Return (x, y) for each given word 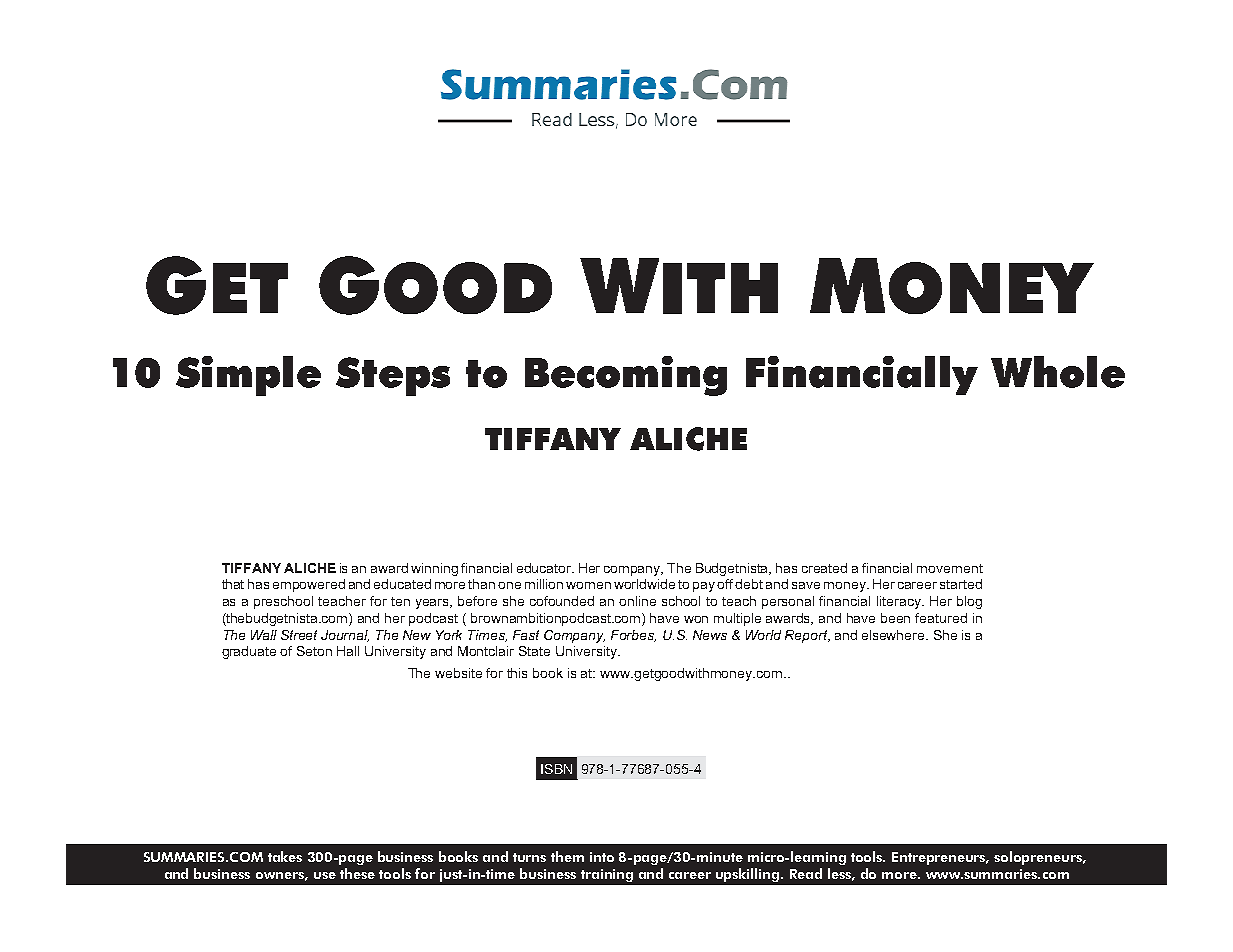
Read (806, 873)
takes (285, 856)
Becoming (626, 376)
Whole (1058, 372)
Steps (393, 376)
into (602, 857)
